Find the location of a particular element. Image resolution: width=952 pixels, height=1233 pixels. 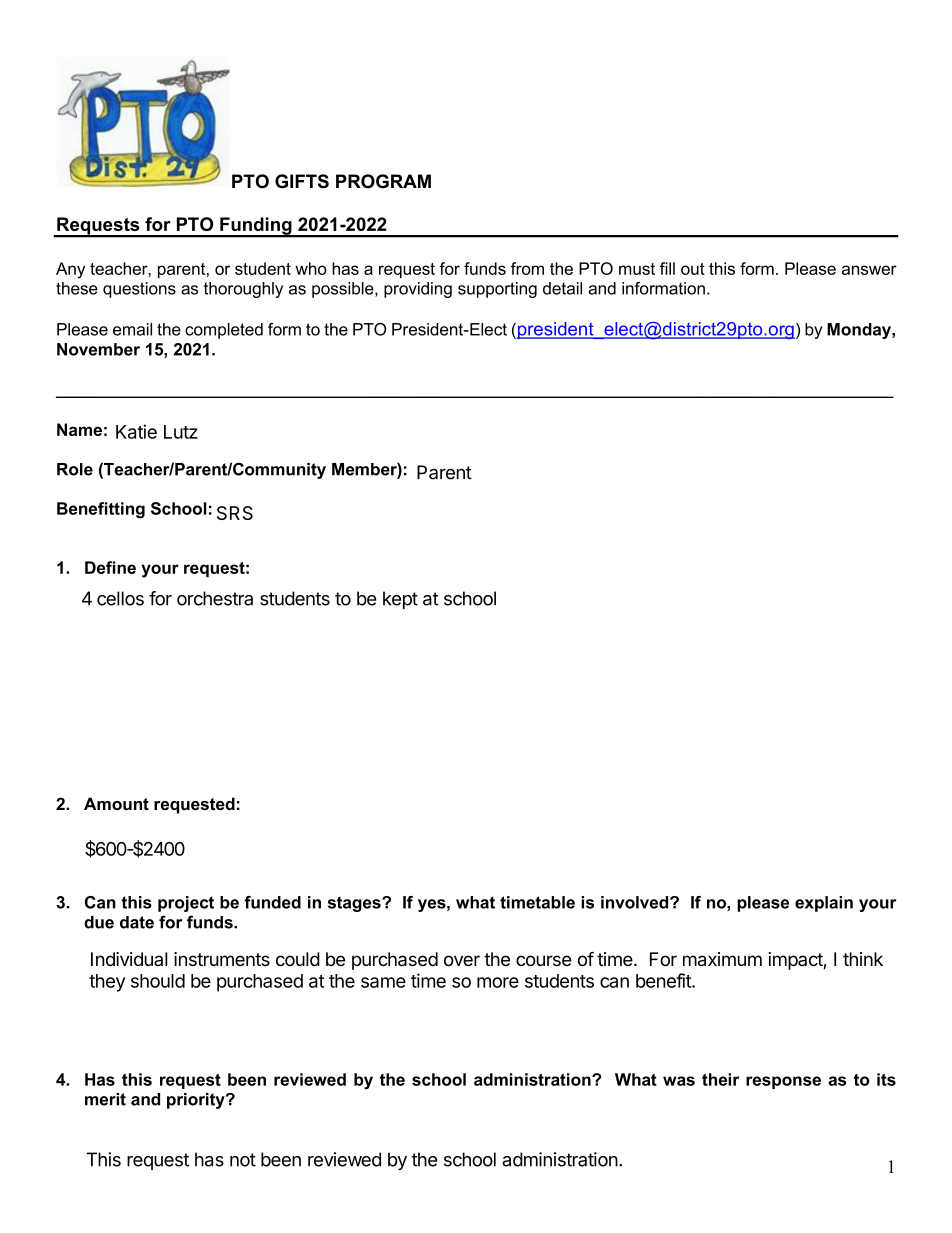

was is located at coordinates (679, 1081).
